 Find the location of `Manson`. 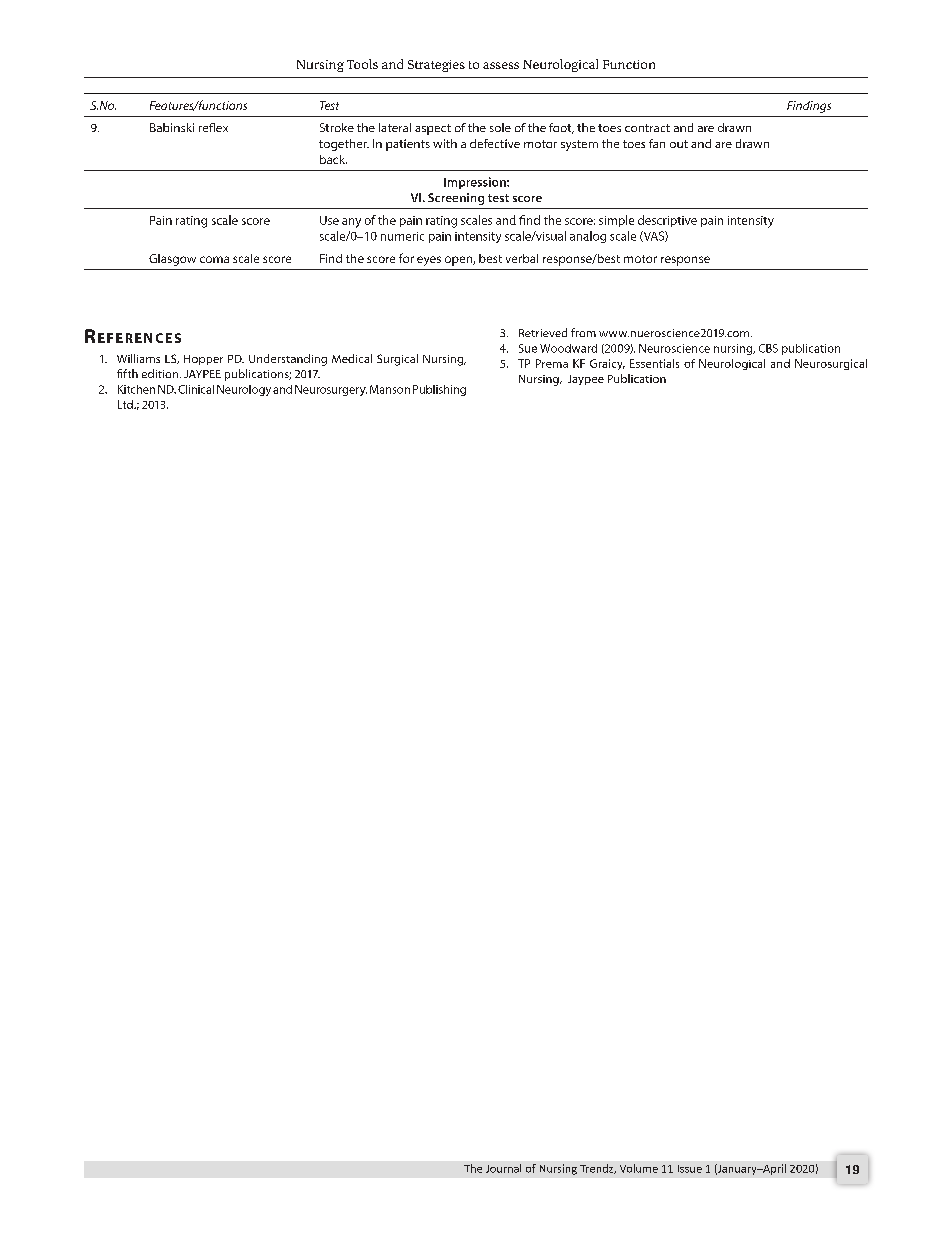

Manson is located at coordinates (390, 389).
